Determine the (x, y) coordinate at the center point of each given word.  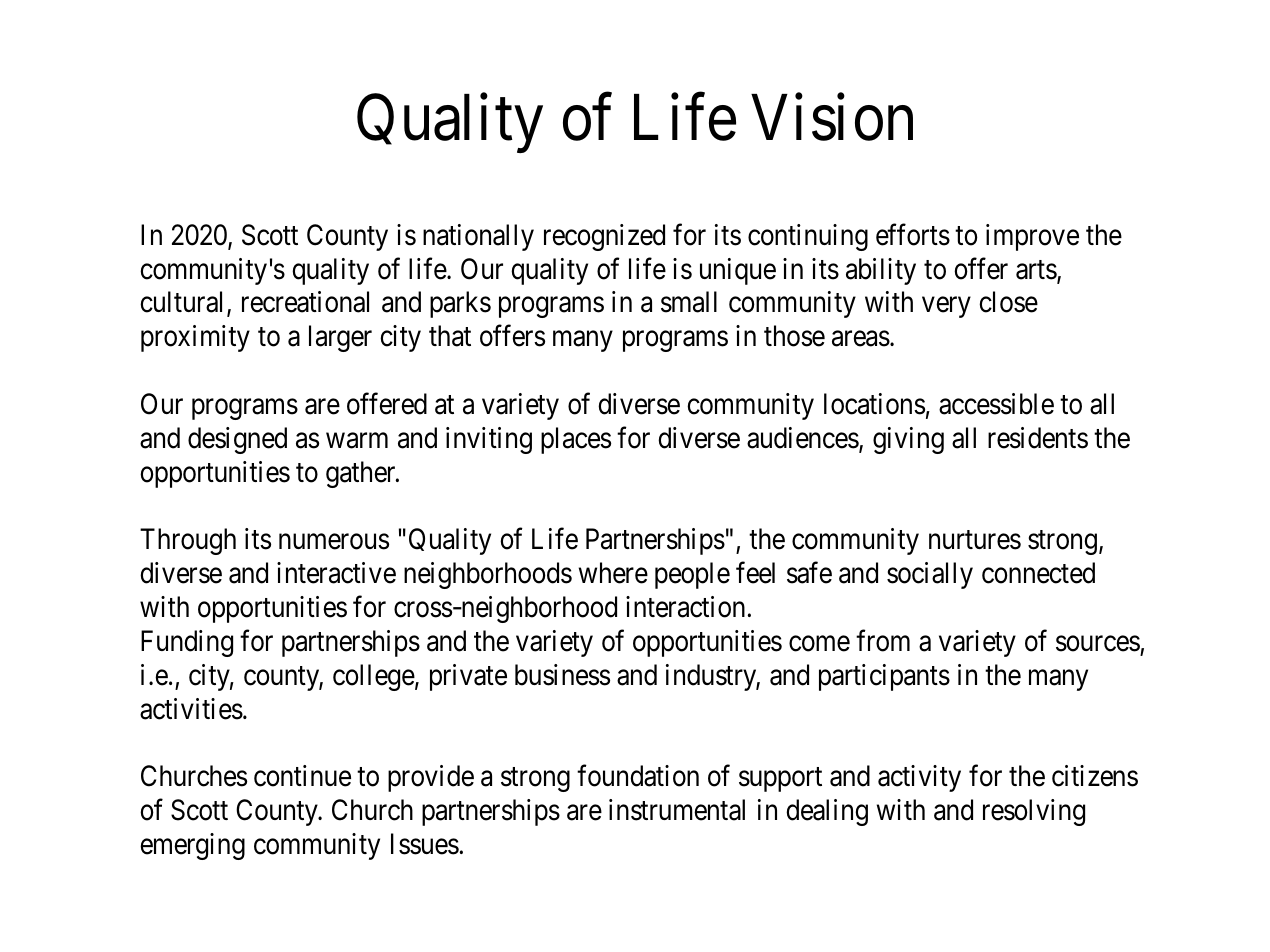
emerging (192, 846)
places (576, 440)
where (613, 573)
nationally (478, 237)
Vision (832, 118)
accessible (996, 404)
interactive (336, 573)
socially (930, 575)
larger (340, 338)
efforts (913, 235)
